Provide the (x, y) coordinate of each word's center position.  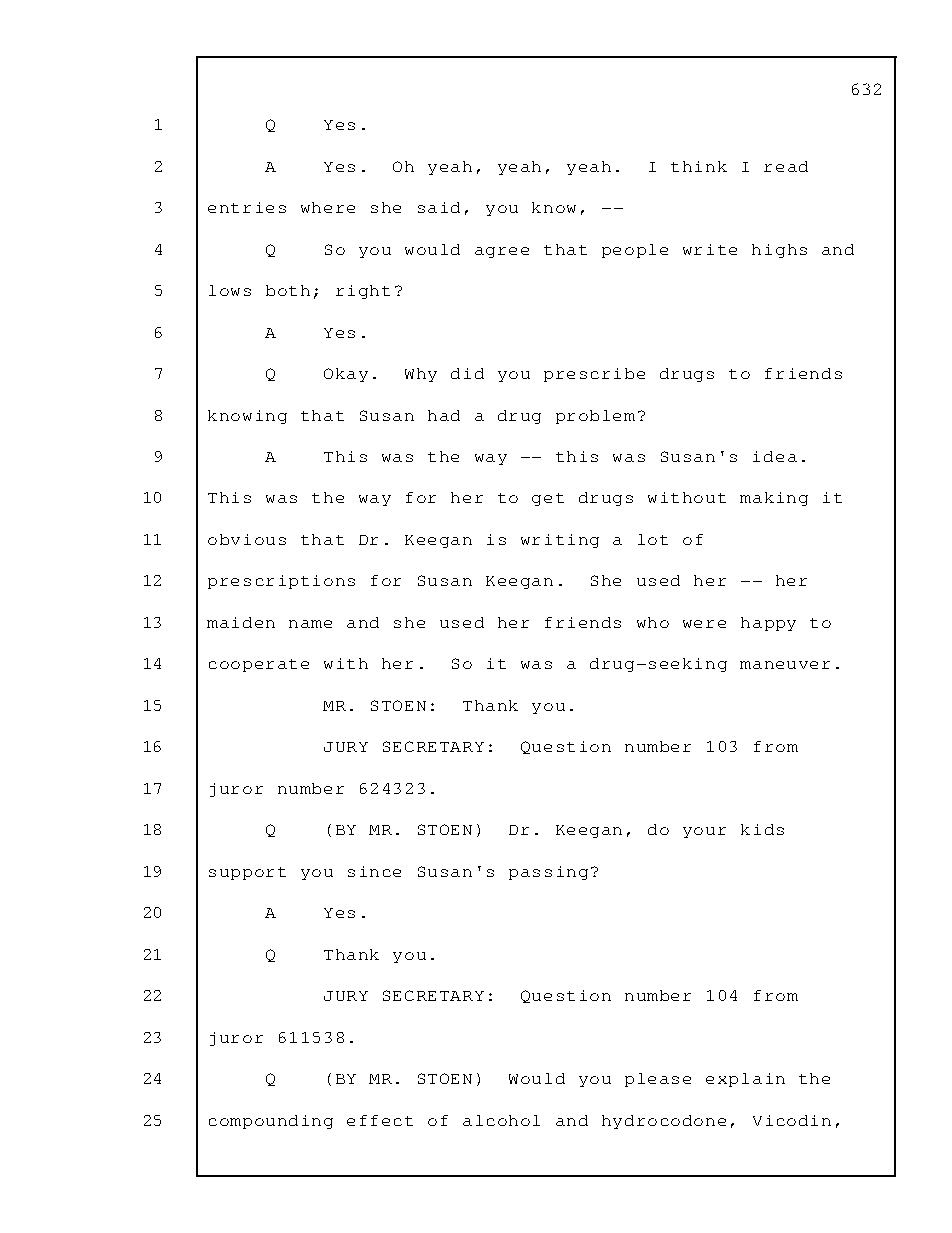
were (704, 624)
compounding (271, 1122)
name (310, 624)
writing (560, 541)
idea (775, 456)
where (328, 207)
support (247, 873)
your (704, 832)
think (699, 166)
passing (548, 873)
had (444, 415)
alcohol (501, 1120)
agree (502, 252)
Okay (346, 375)
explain (745, 1080)
